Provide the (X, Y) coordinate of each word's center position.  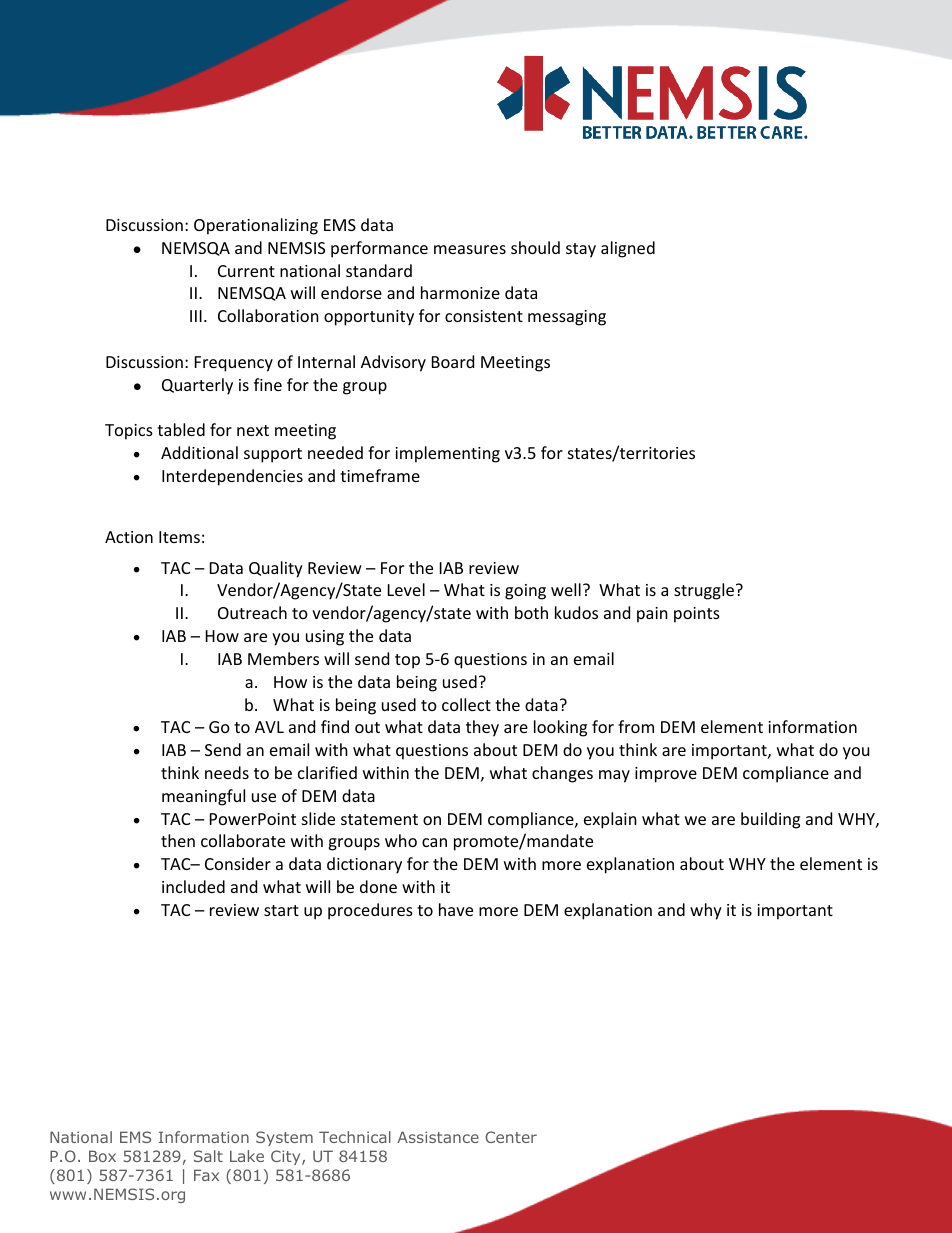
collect (466, 704)
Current (246, 271)
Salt (208, 1156)
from (636, 726)
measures (470, 249)
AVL (269, 727)
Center (511, 1137)
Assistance (438, 1137)
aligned (628, 249)
